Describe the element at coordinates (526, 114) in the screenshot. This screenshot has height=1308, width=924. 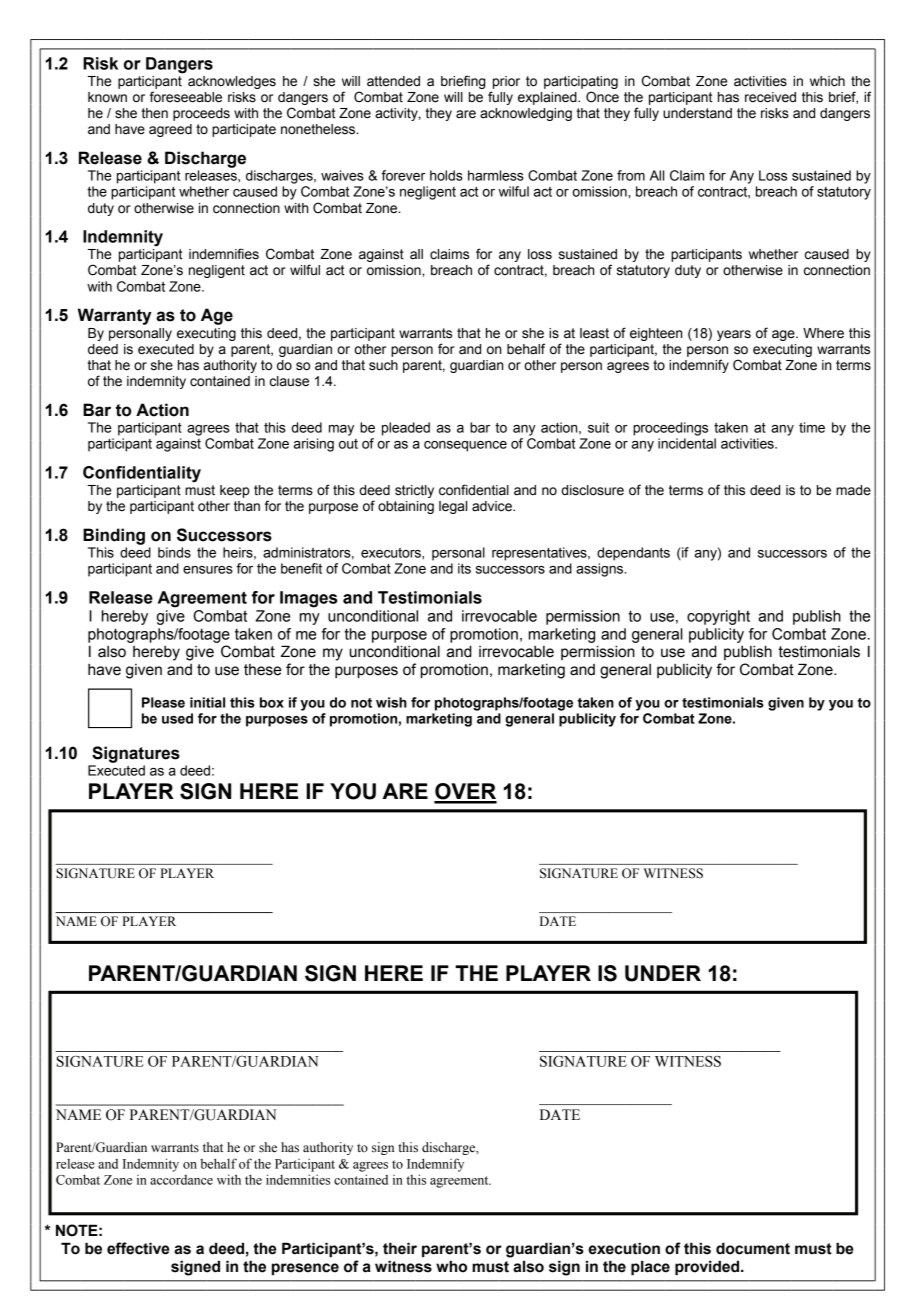
I see `acknowledging` at that location.
